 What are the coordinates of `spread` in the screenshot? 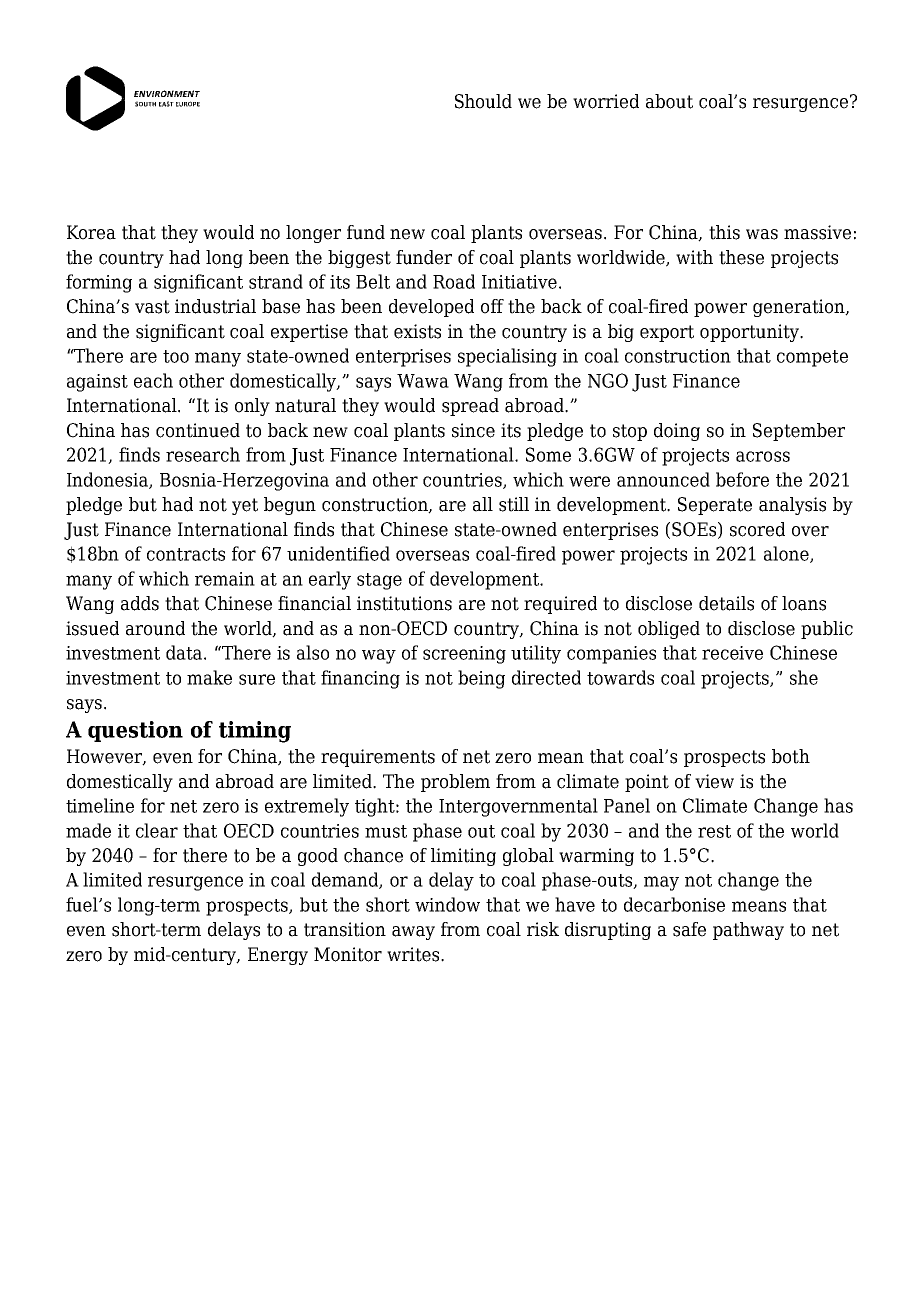 It's located at (470, 407).
